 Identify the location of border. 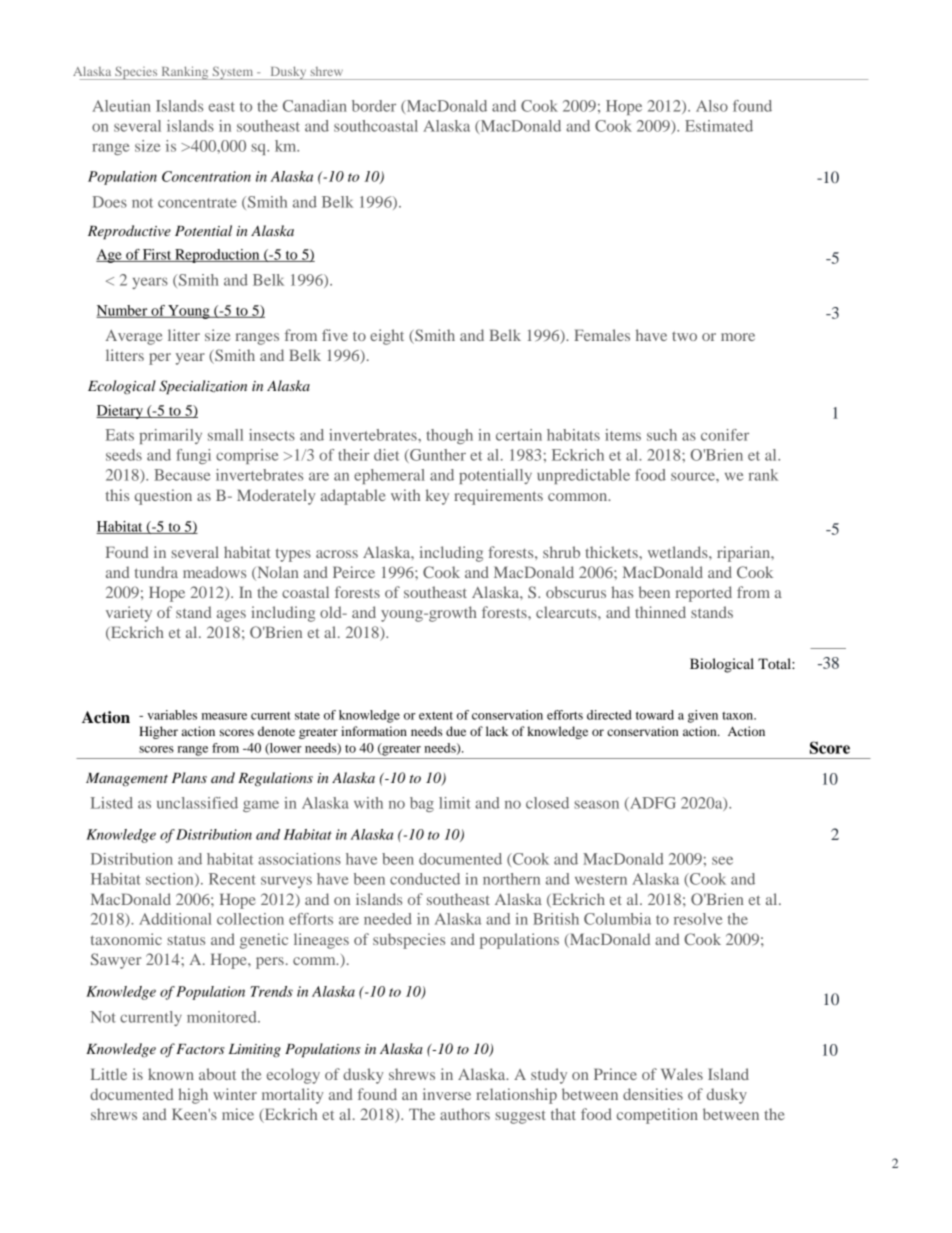
(374, 106).
